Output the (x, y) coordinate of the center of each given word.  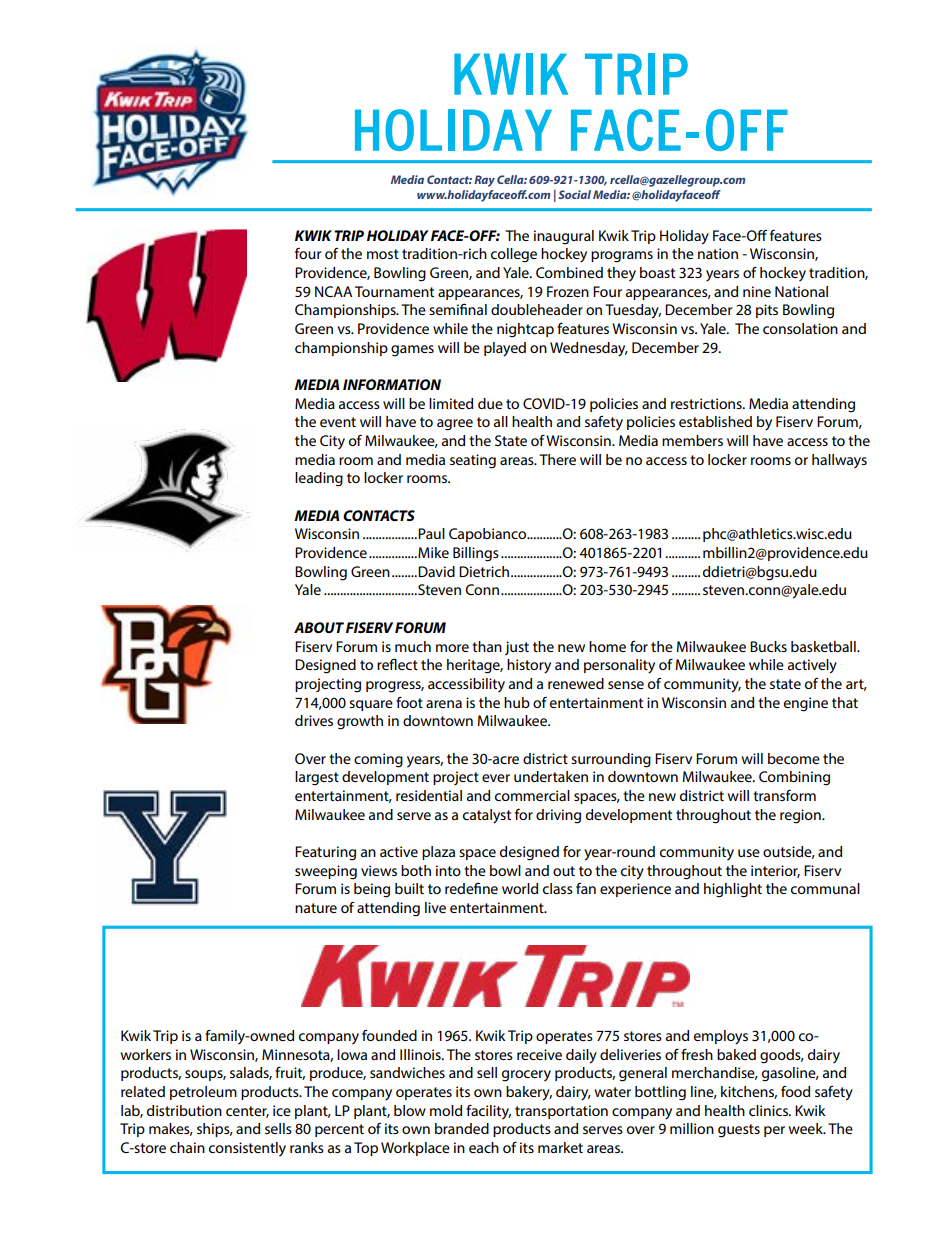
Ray (484, 181)
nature (316, 908)
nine (757, 291)
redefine (471, 888)
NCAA (333, 291)
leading (319, 479)
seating (473, 461)
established (715, 421)
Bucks (768, 646)
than (487, 646)
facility (488, 1112)
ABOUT (319, 627)
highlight (733, 890)
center (247, 1112)
